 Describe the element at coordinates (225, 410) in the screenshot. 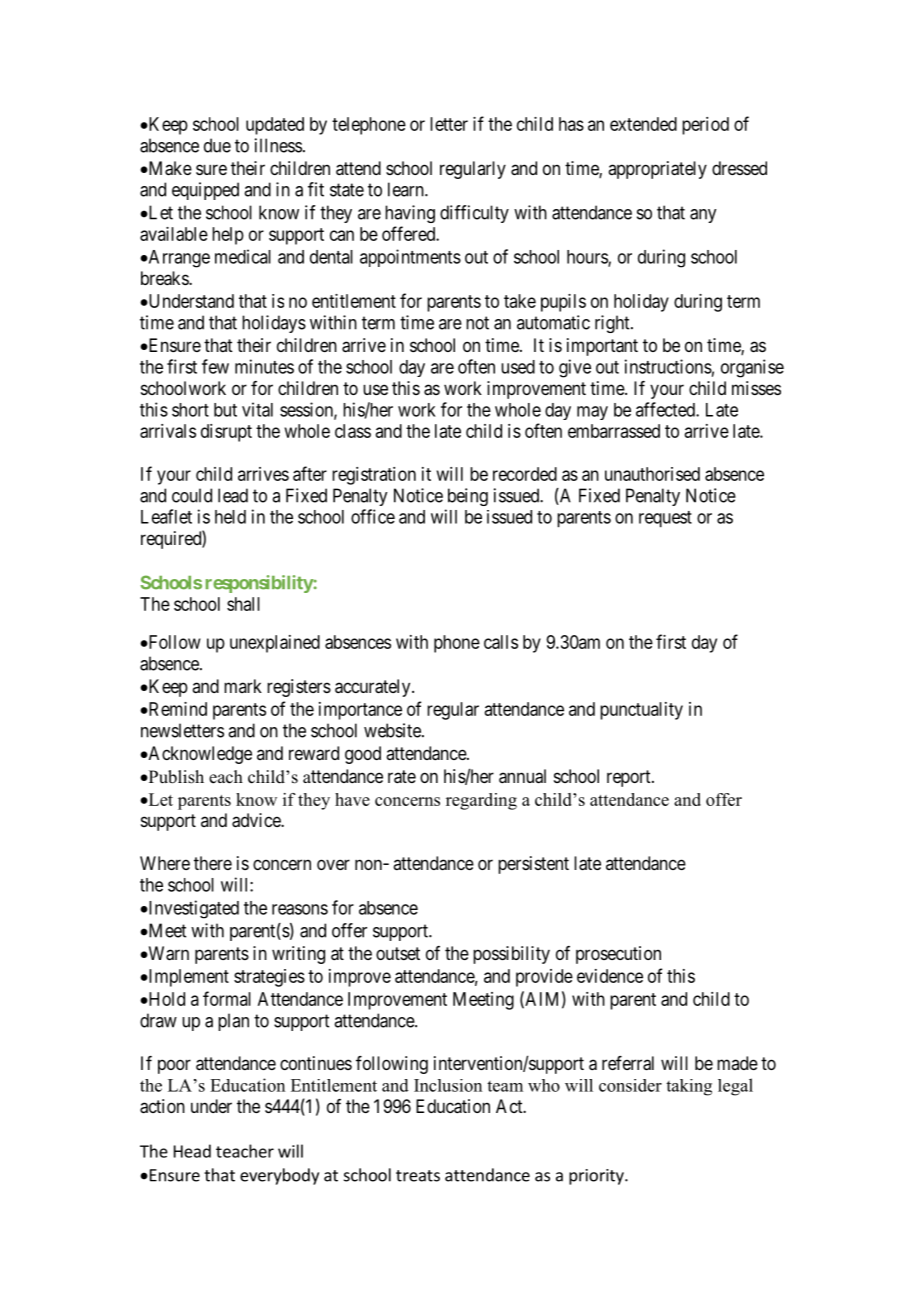

I see `but` at that location.
